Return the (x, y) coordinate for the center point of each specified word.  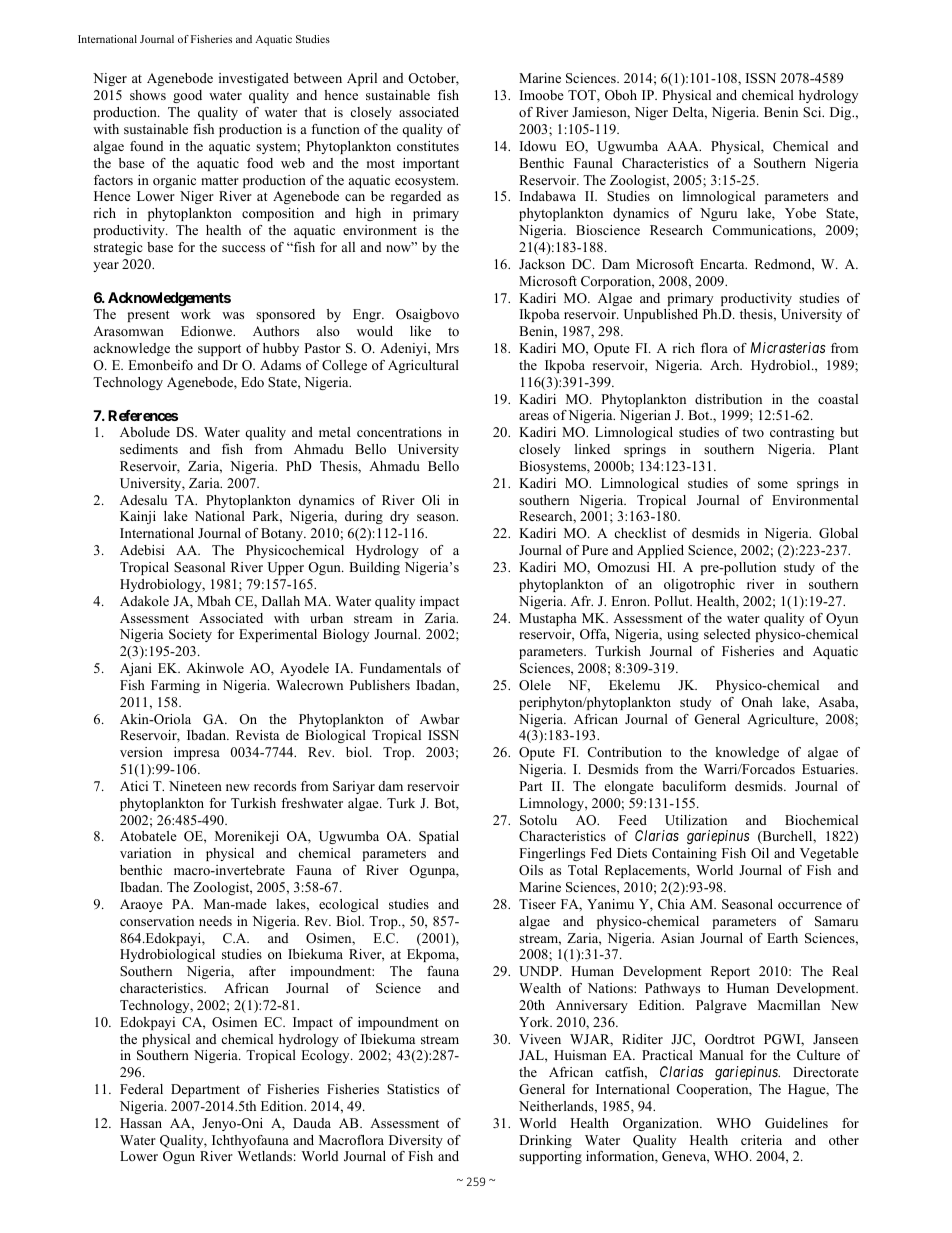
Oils (531, 870)
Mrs (447, 348)
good (187, 96)
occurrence (810, 905)
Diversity (416, 1141)
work (196, 314)
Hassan (141, 1123)
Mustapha (548, 619)
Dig (842, 113)
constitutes (428, 146)
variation (145, 853)
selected (727, 634)
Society (190, 635)
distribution (728, 399)
